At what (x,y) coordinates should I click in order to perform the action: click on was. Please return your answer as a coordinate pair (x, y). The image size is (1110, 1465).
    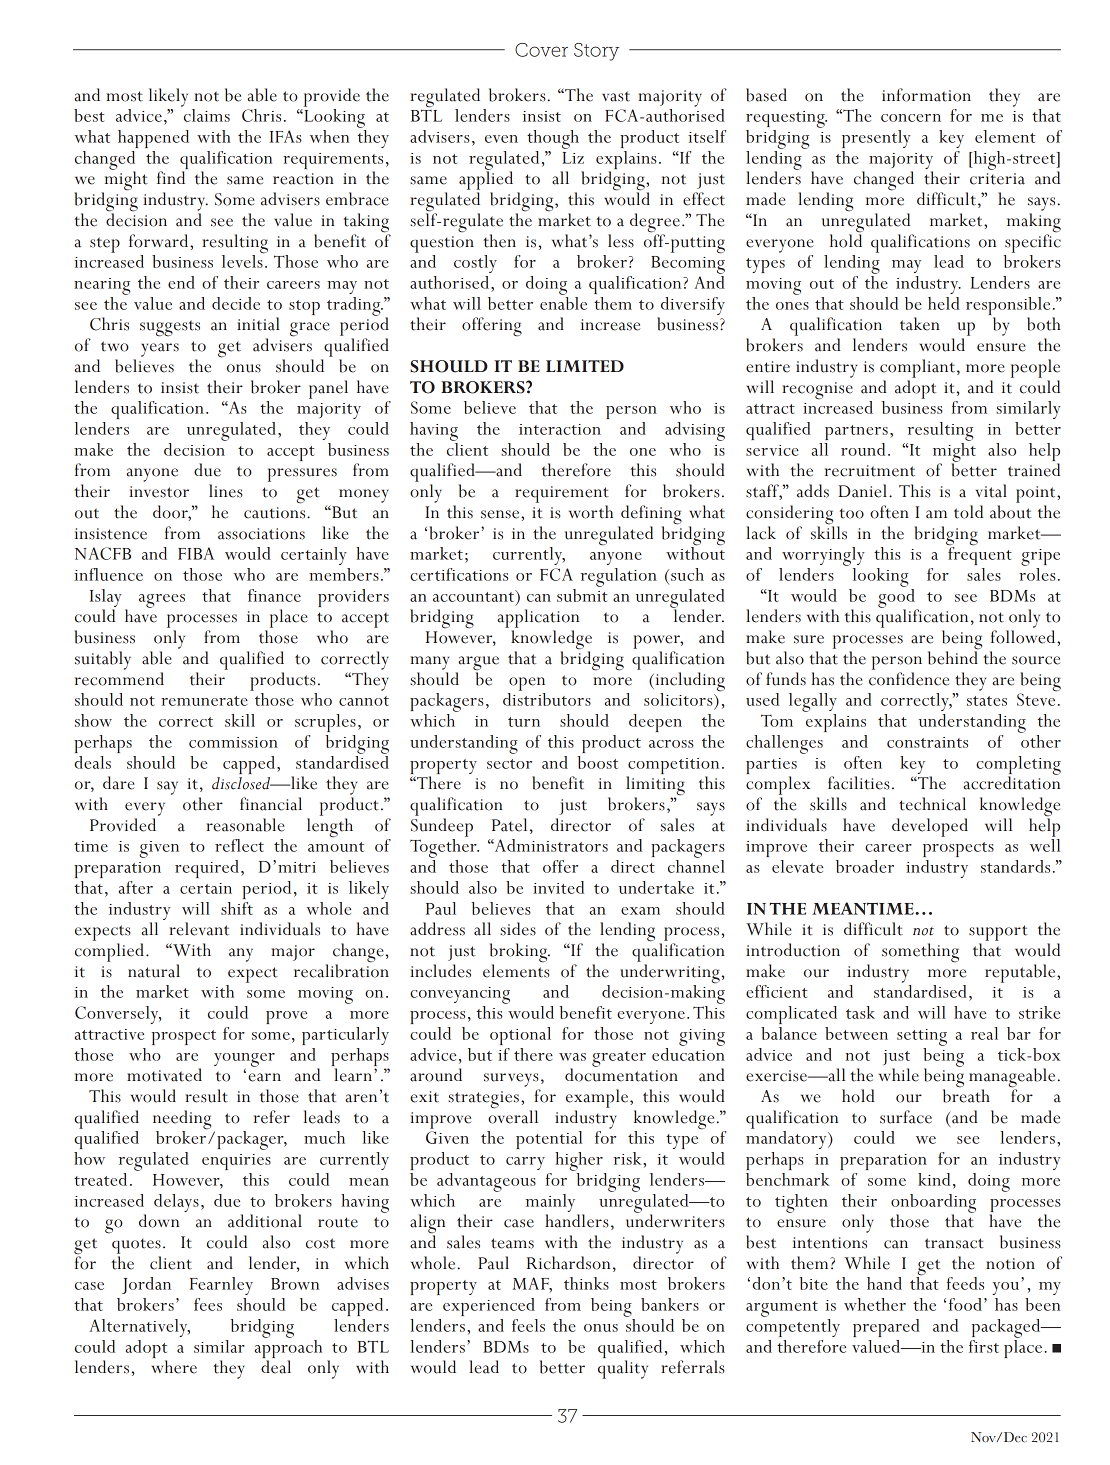
    Looking at the image, I should click on (572, 1057).
